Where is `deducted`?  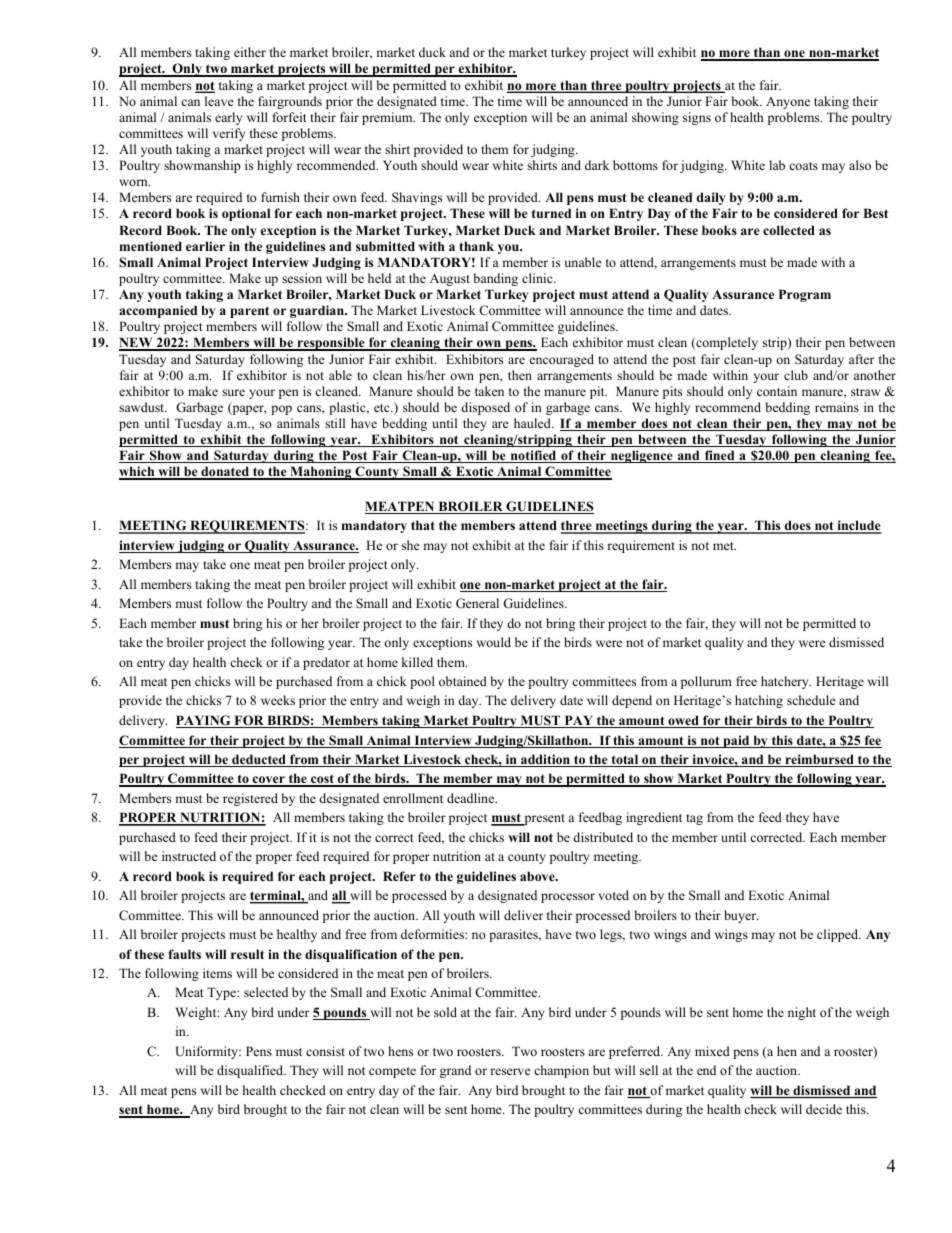
deducted is located at coordinates (259, 760).
